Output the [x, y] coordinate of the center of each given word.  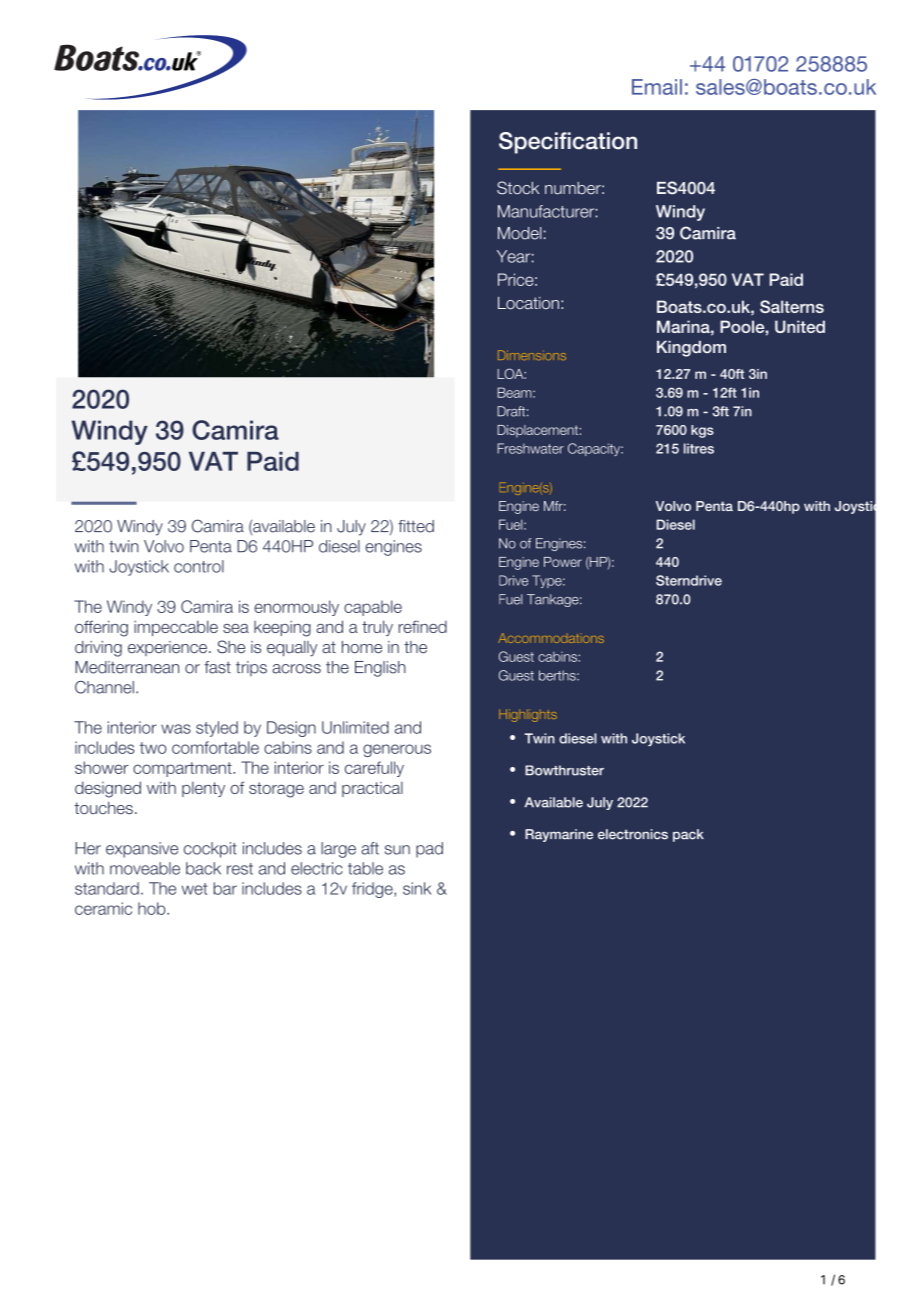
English [380, 669]
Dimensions [532, 355]
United [800, 326]
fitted [416, 526]
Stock [518, 187]
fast [217, 667]
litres [699, 448]
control [199, 566]
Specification [568, 143]
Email [657, 87]
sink [417, 888]
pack [688, 835]
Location [528, 303]
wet [194, 889]
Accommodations [551, 638]
